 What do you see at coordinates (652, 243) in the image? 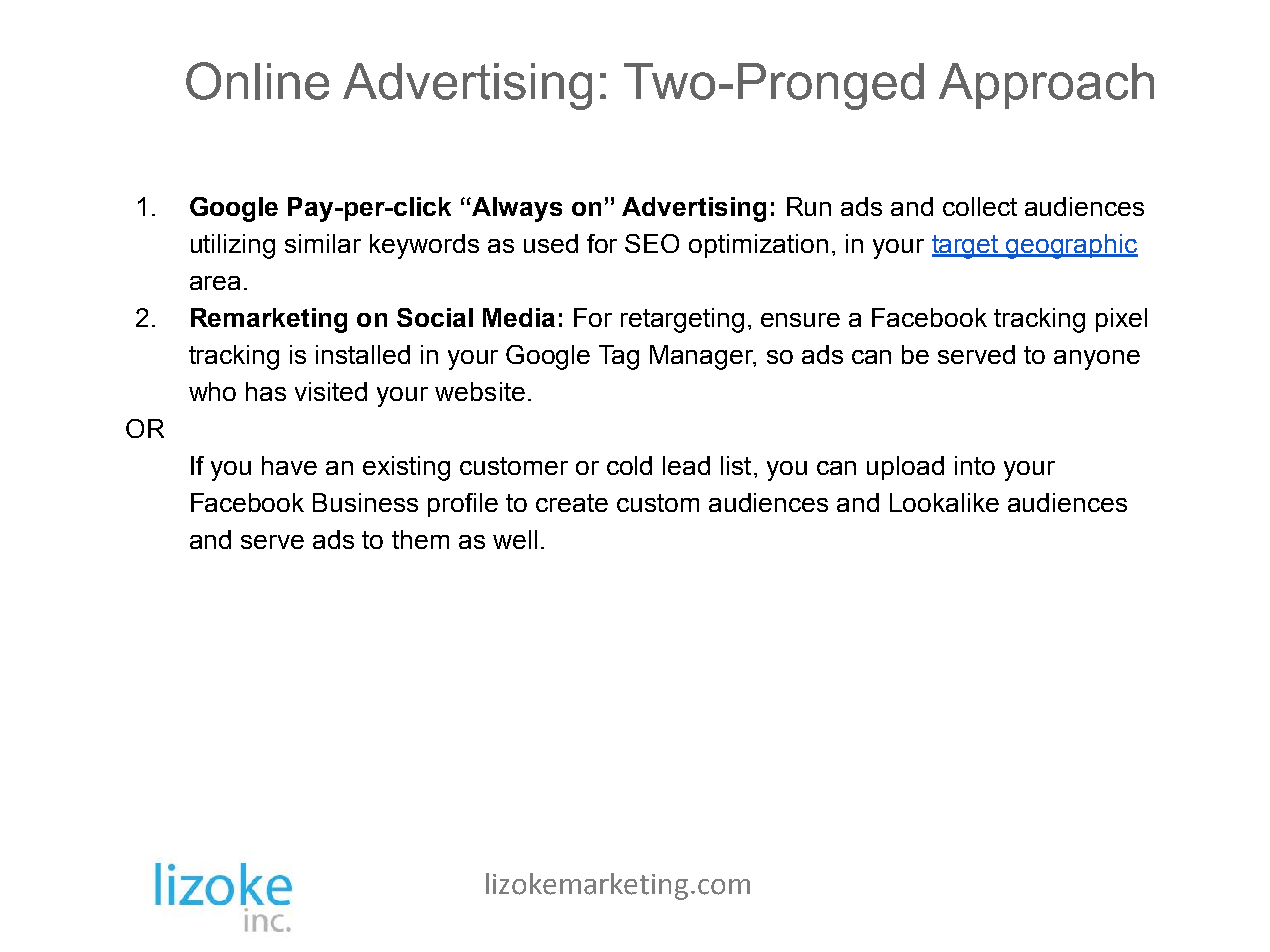
I see `SEO` at bounding box center [652, 243].
